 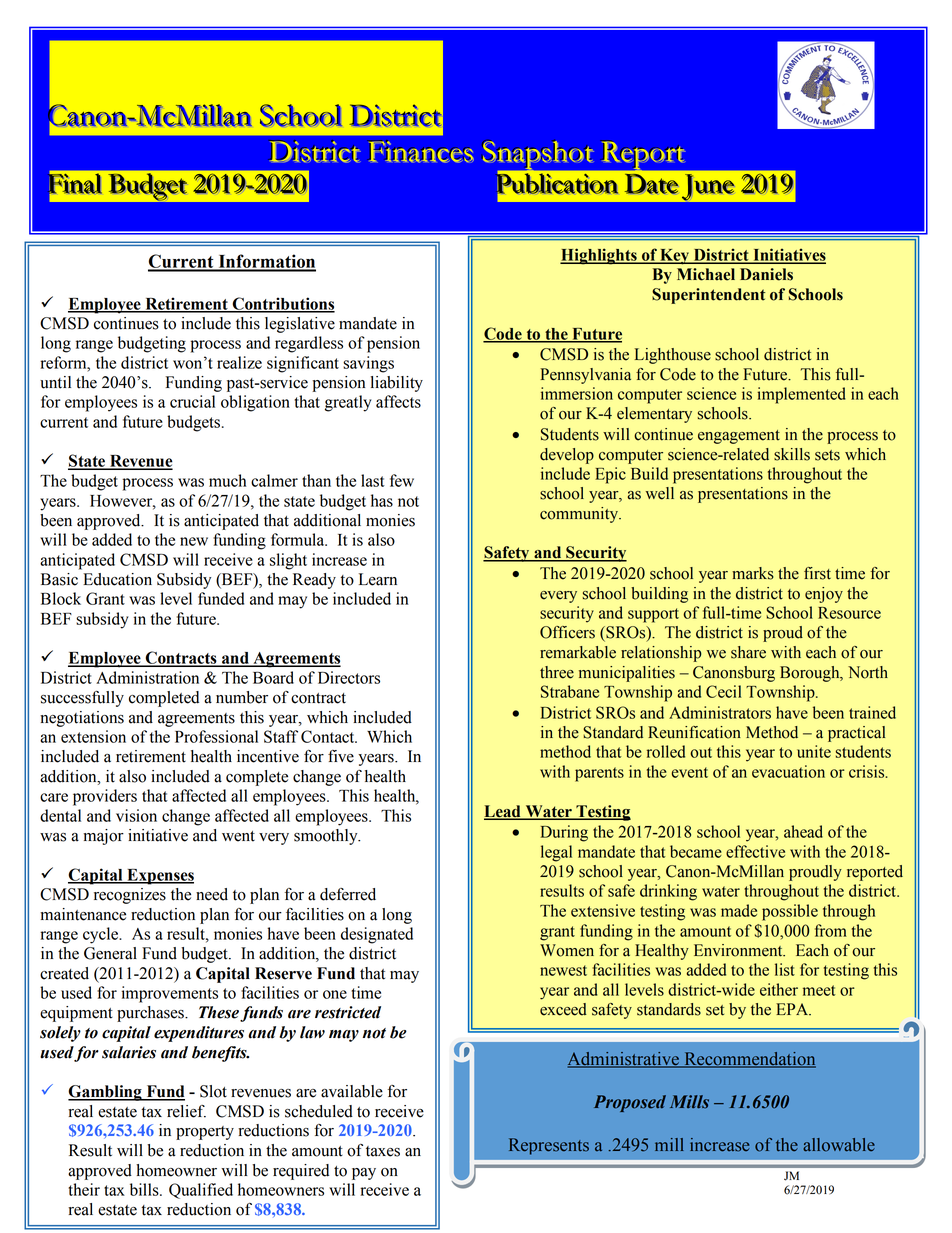 I want to click on Contributions, so click(x=282, y=304).
